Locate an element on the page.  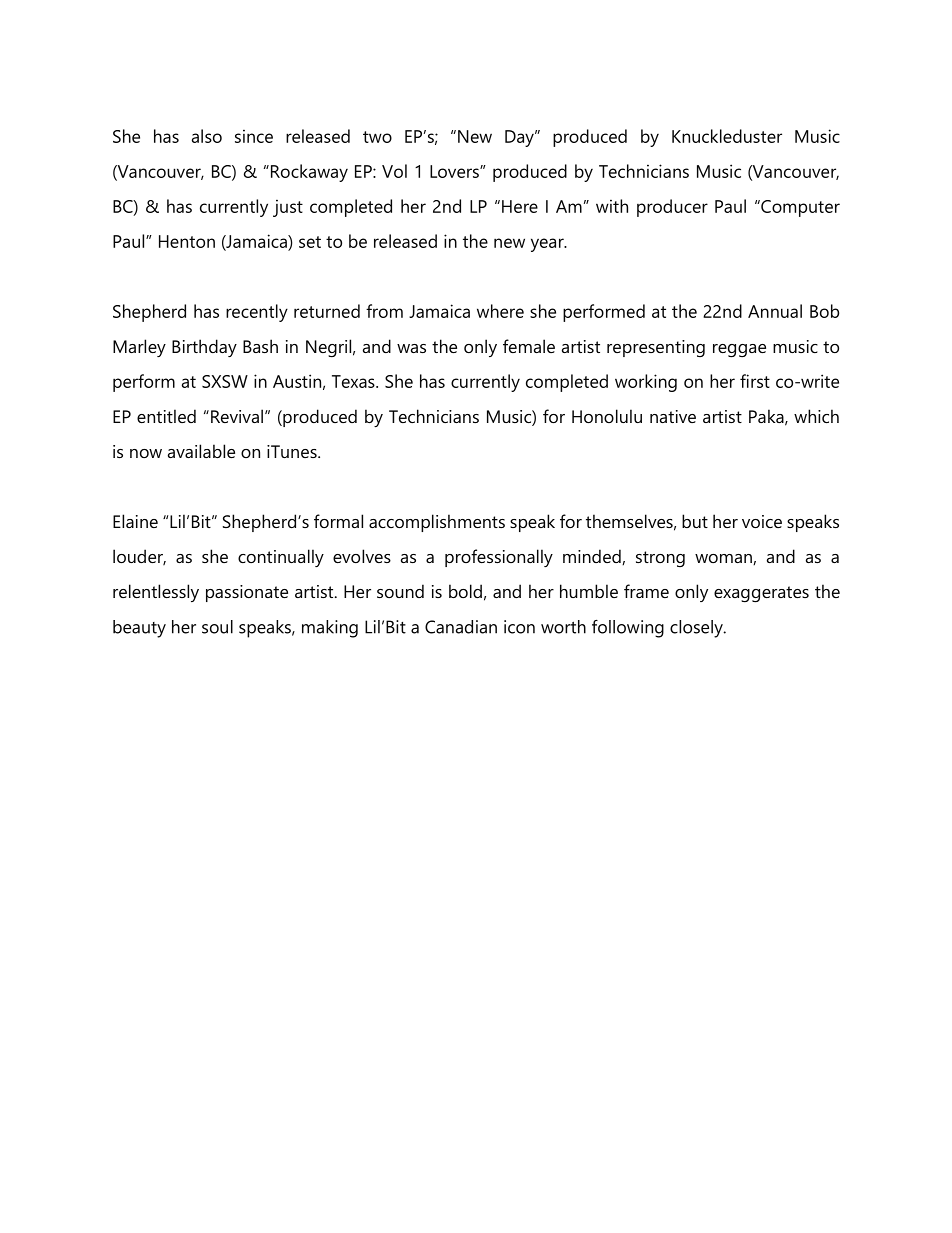
also is located at coordinates (207, 136).
